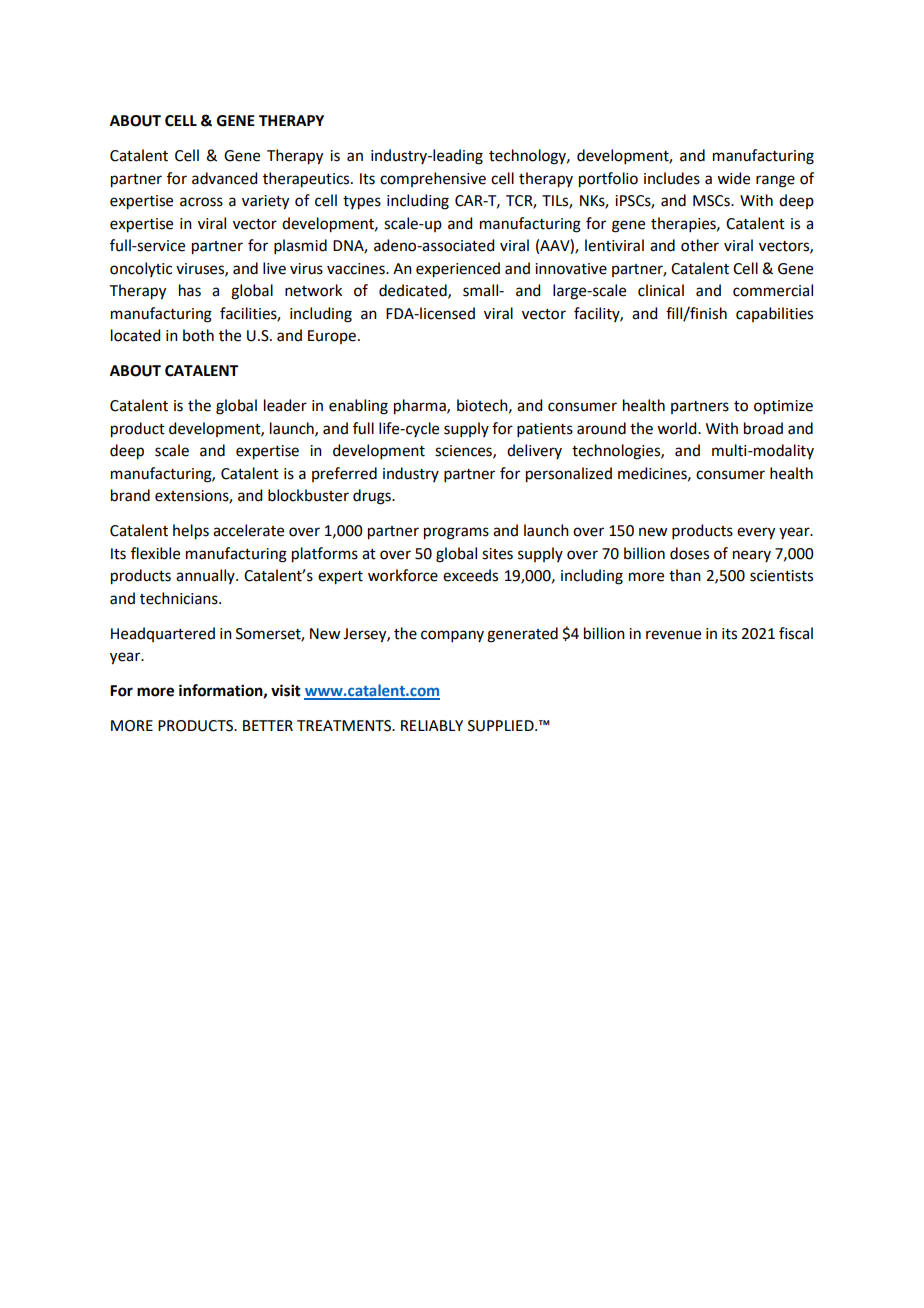  What do you see at coordinates (268, 725) in the screenshot?
I see `BETTER` at bounding box center [268, 725].
